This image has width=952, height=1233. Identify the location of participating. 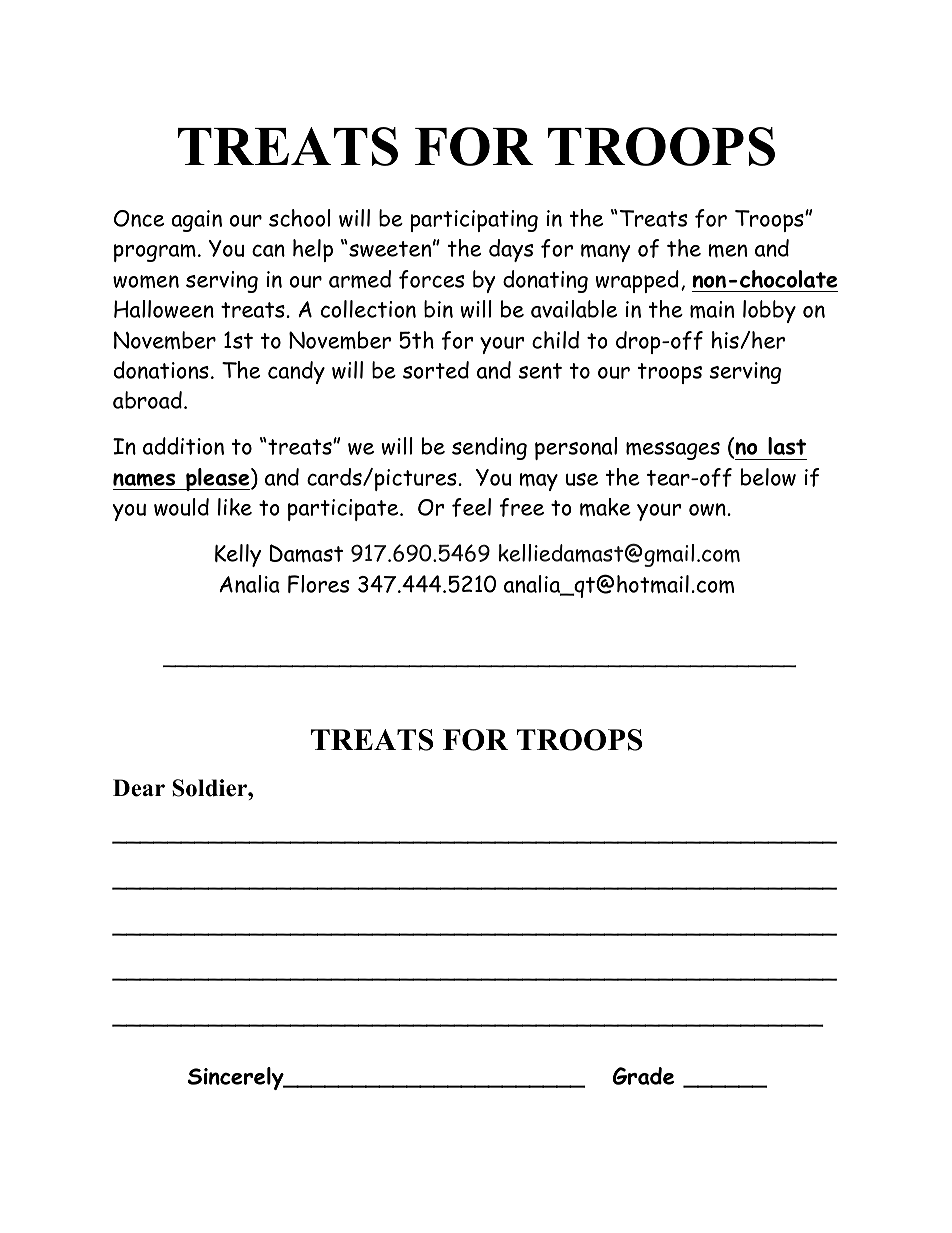
(474, 221).
